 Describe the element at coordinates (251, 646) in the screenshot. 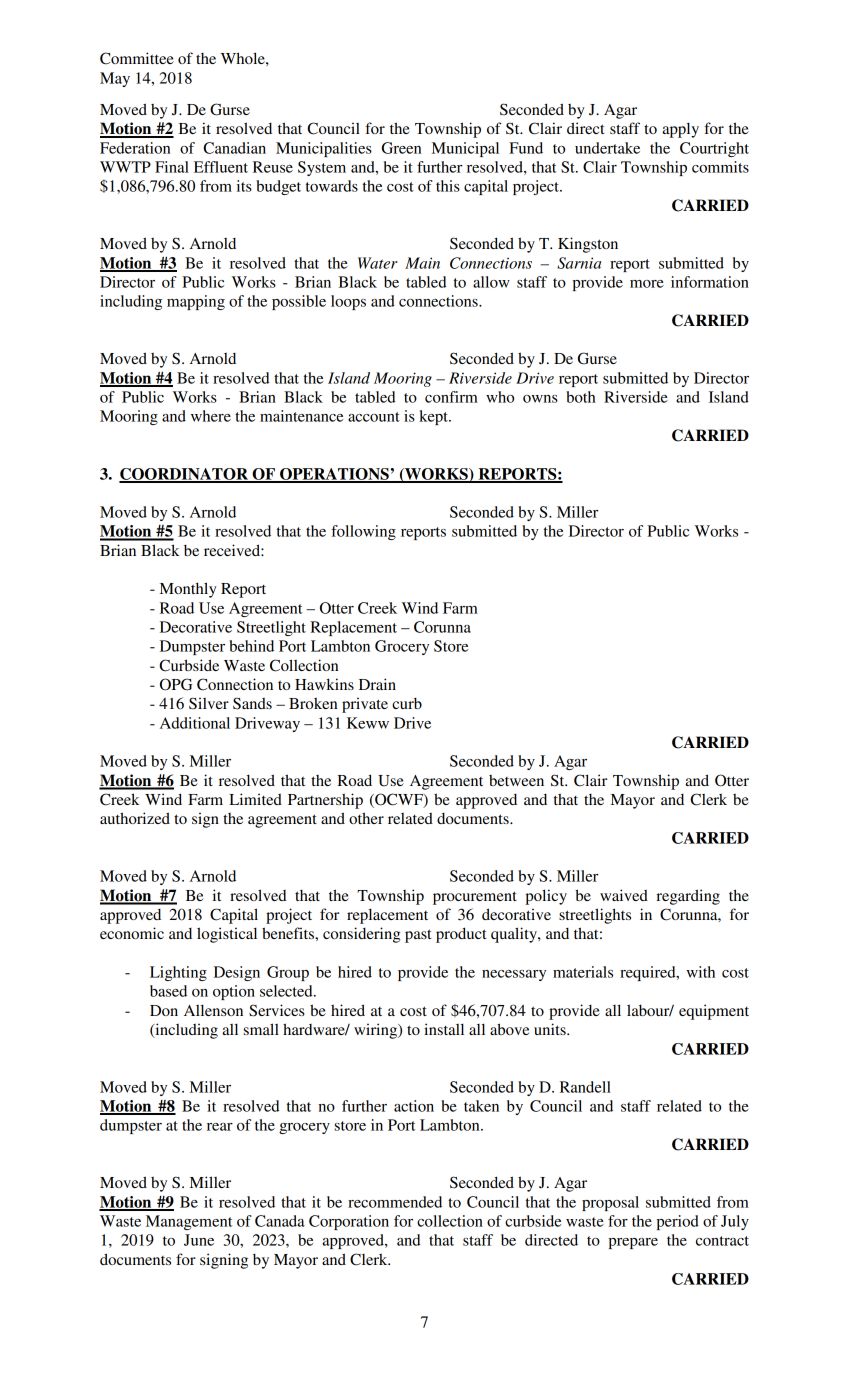

I see `behind` at that location.
